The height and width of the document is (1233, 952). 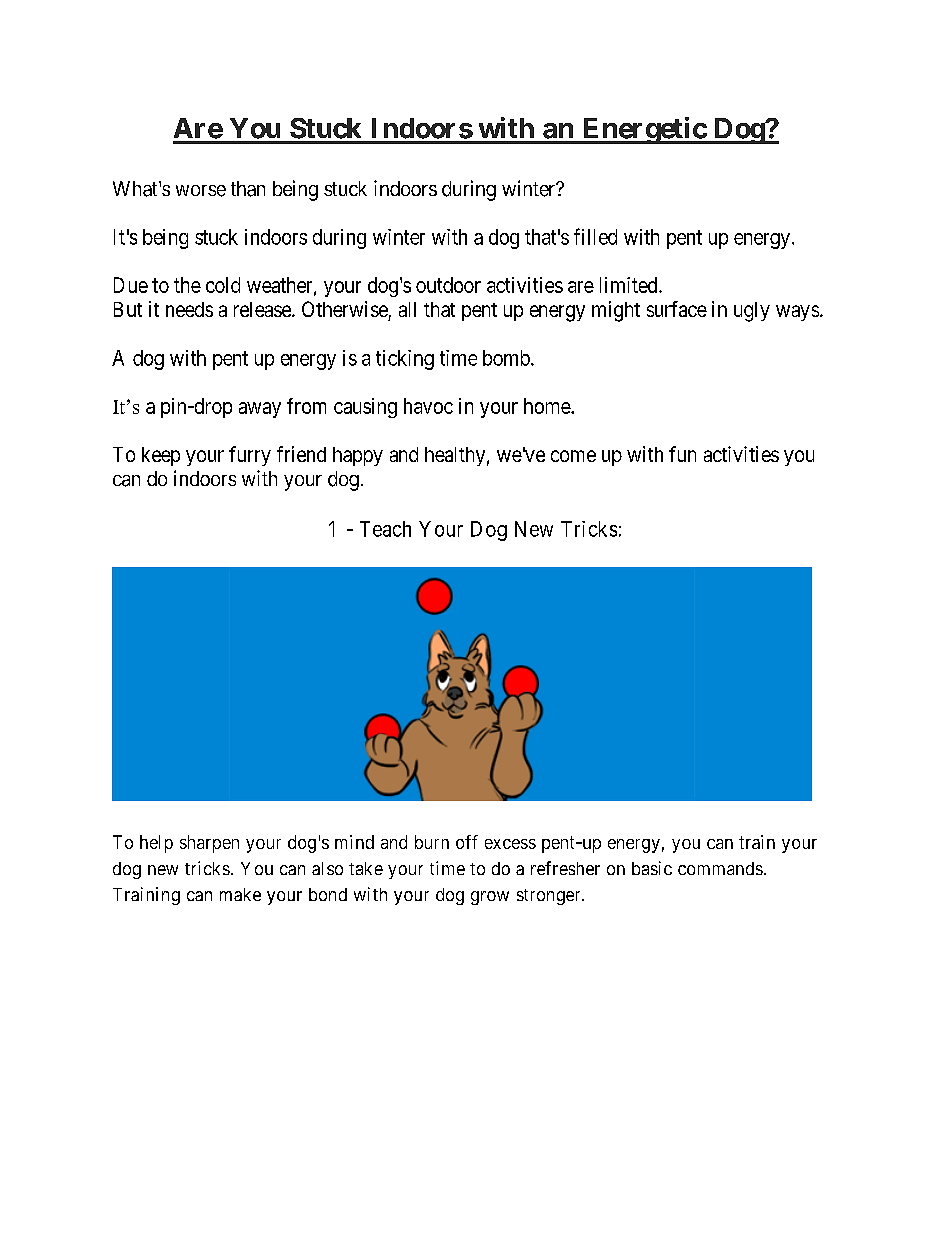 I want to click on Teach, so click(x=385, y=529).
